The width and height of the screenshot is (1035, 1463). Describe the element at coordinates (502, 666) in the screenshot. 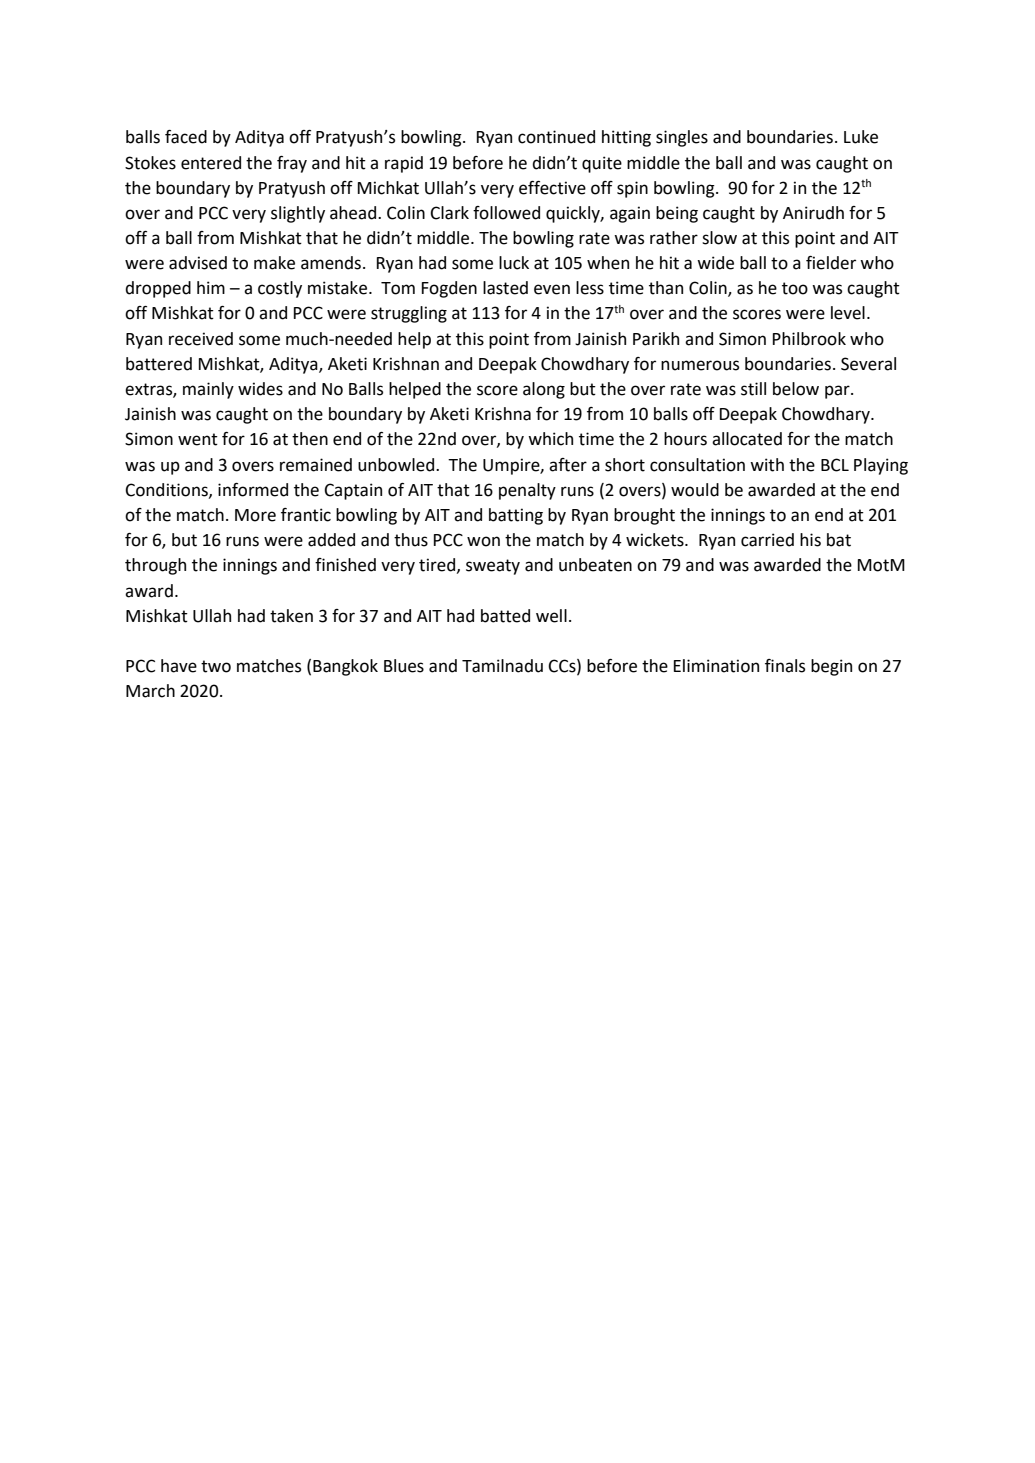

I see `Tamilnadu` at that location.
